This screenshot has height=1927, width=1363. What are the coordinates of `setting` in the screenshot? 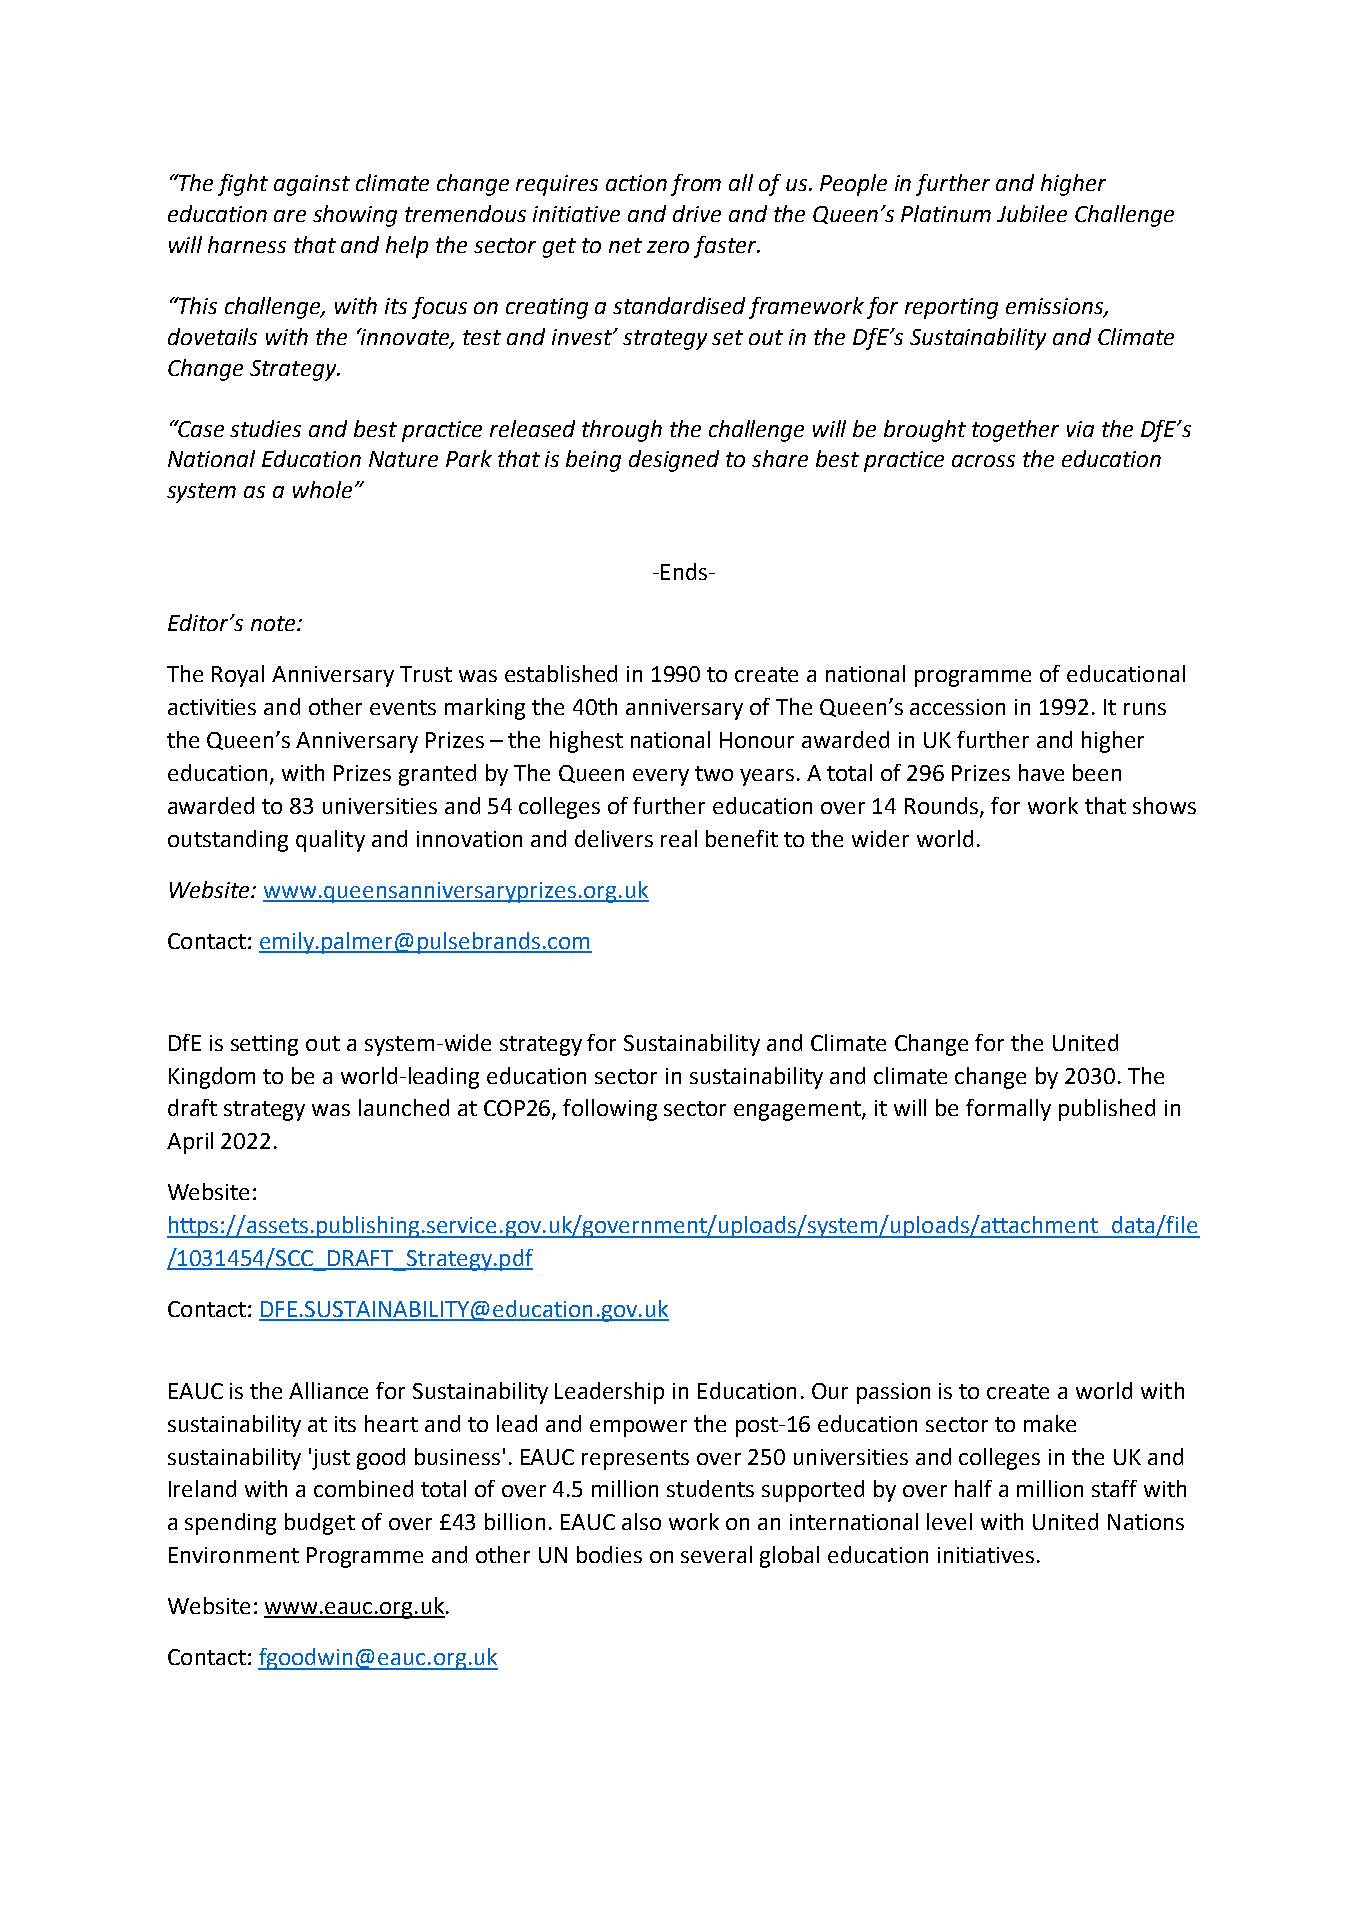 It's located at (264, 1045).
